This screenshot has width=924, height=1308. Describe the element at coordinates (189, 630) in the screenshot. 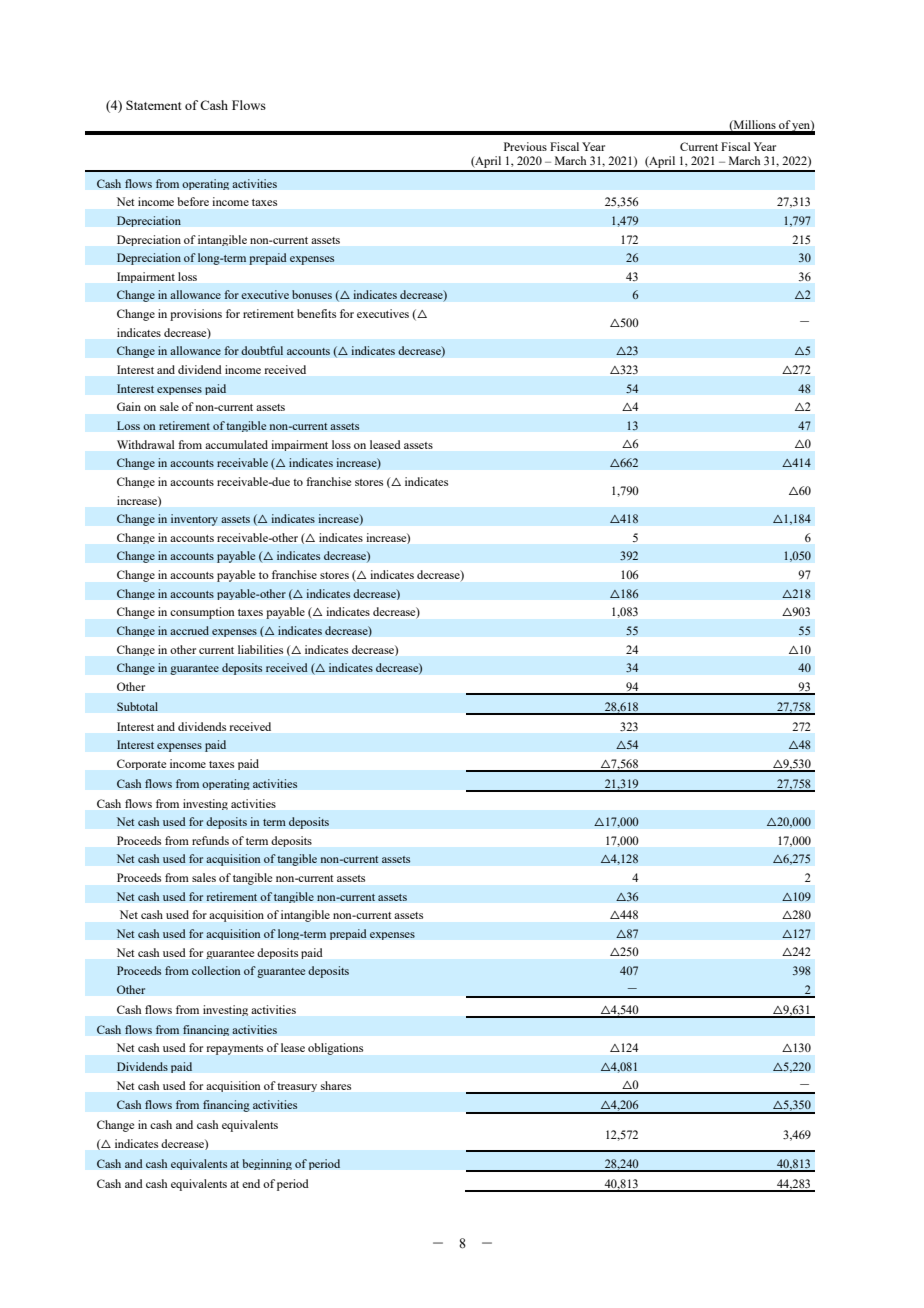

I see `accrued` at that location.
